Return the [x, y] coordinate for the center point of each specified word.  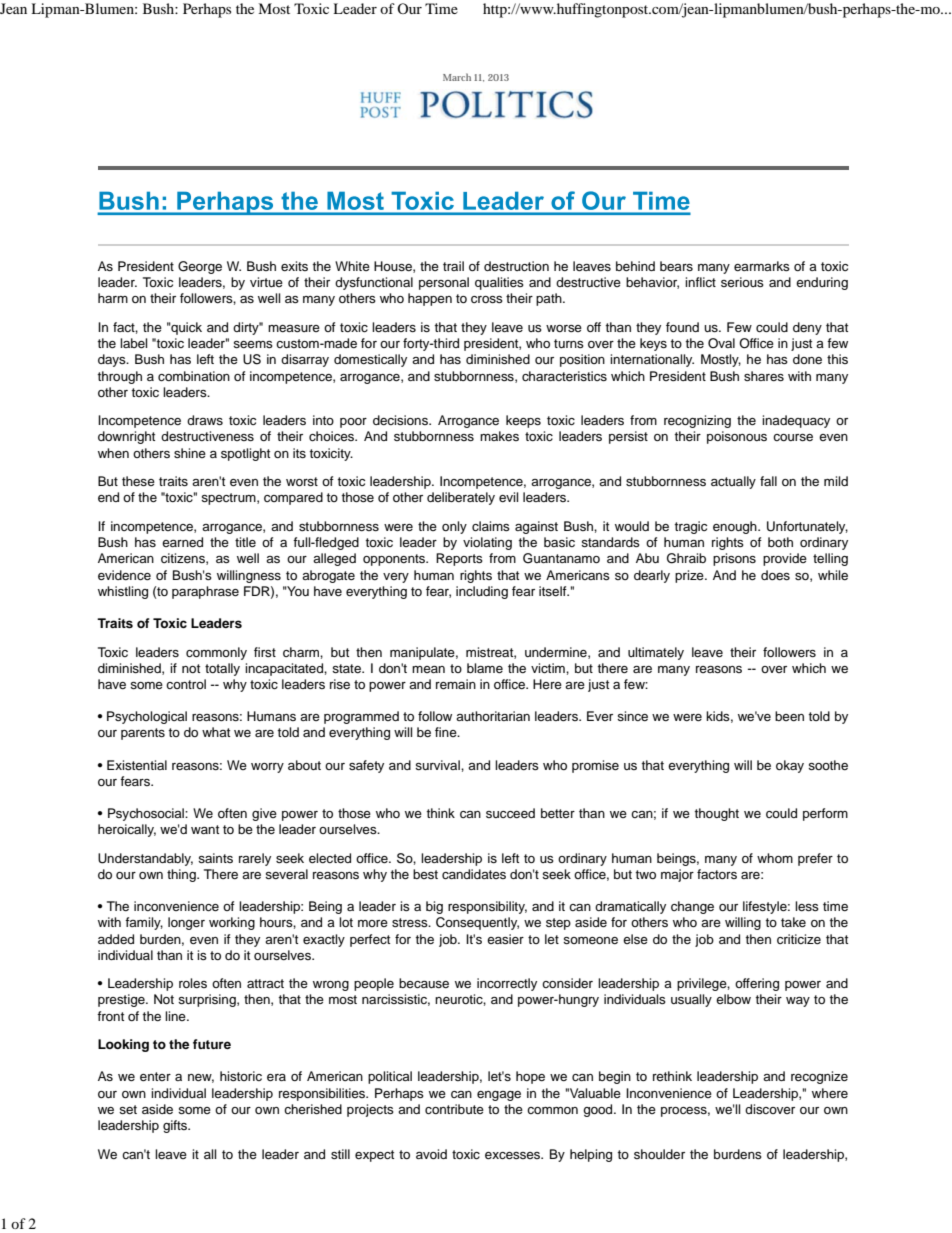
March [457, 77]
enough [736, 527]
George [200, 267]
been [789, 716]
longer [186, 923]
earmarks [762, 266]
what [216, 732]
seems [253, 344]
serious [742, 282]
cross [487, 299]
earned [182, 542]
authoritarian [493, 716]
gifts [176, 1126]
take [793, 922]
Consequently [477, 923]
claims [491, 526]
